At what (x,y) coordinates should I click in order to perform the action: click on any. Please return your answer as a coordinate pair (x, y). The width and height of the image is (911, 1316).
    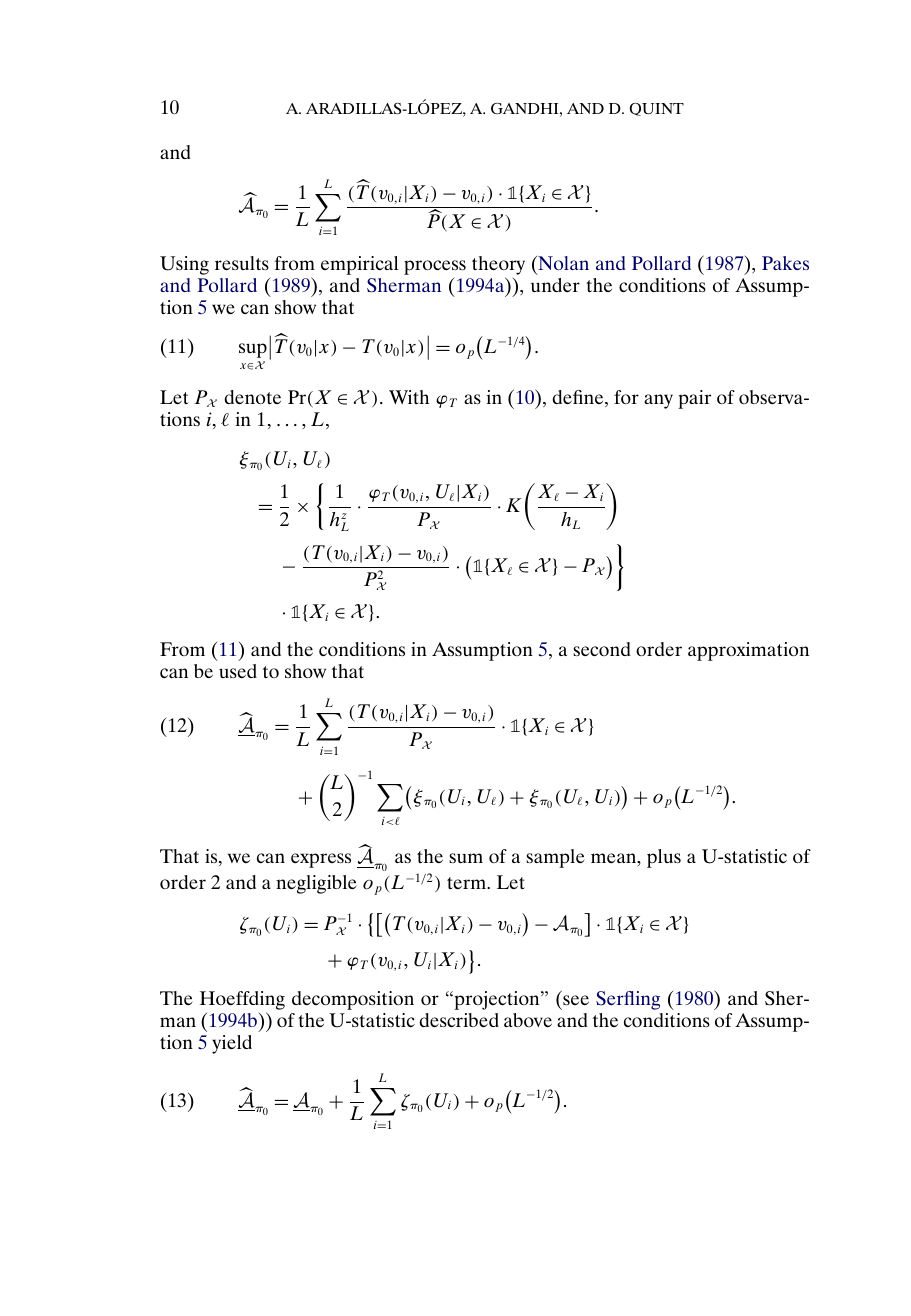
    Looking at the image, I should click on (658, 401).
